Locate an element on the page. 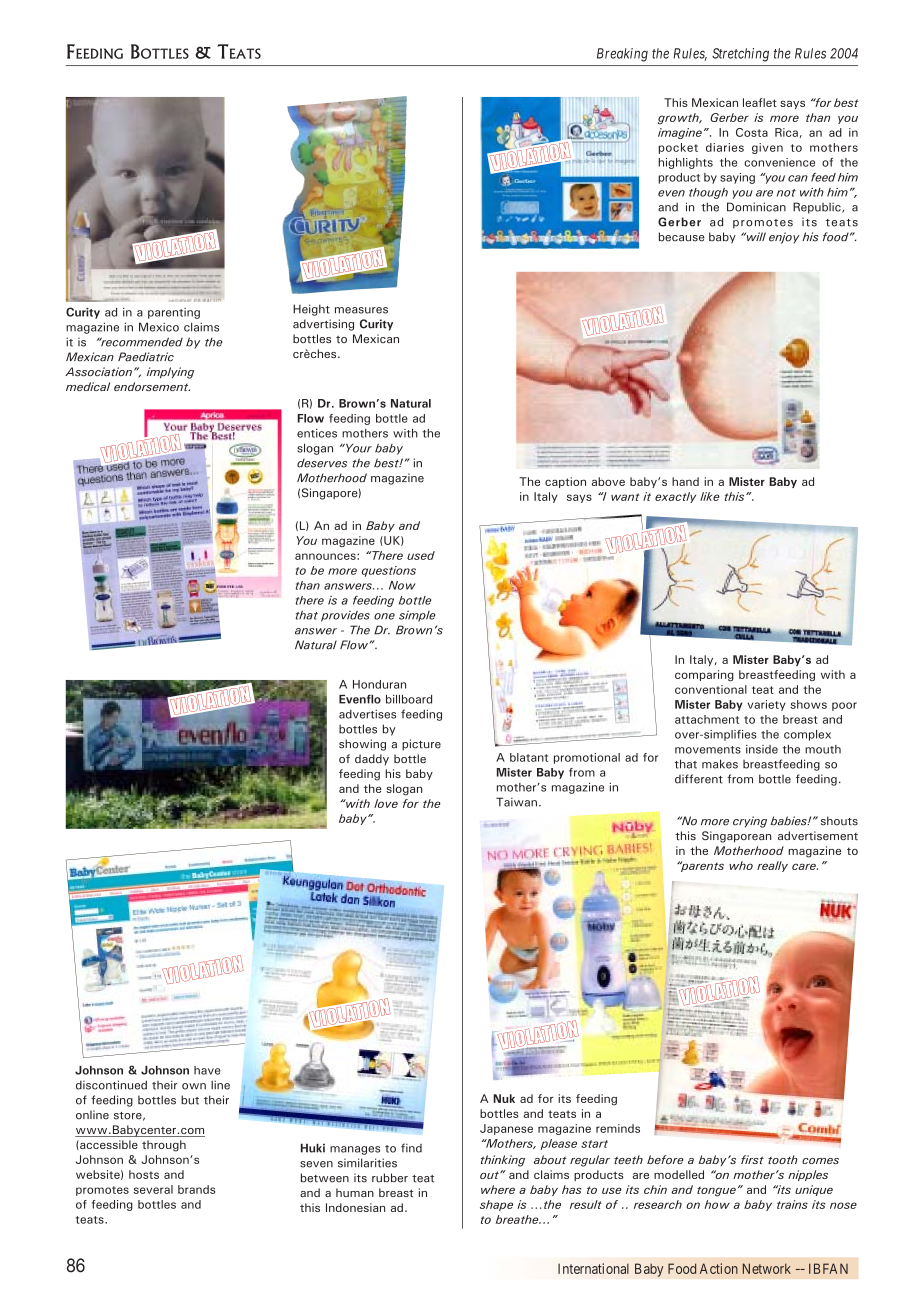 The height and width of the document is (1308, 924). hand is located at coordinates (685, 481).
